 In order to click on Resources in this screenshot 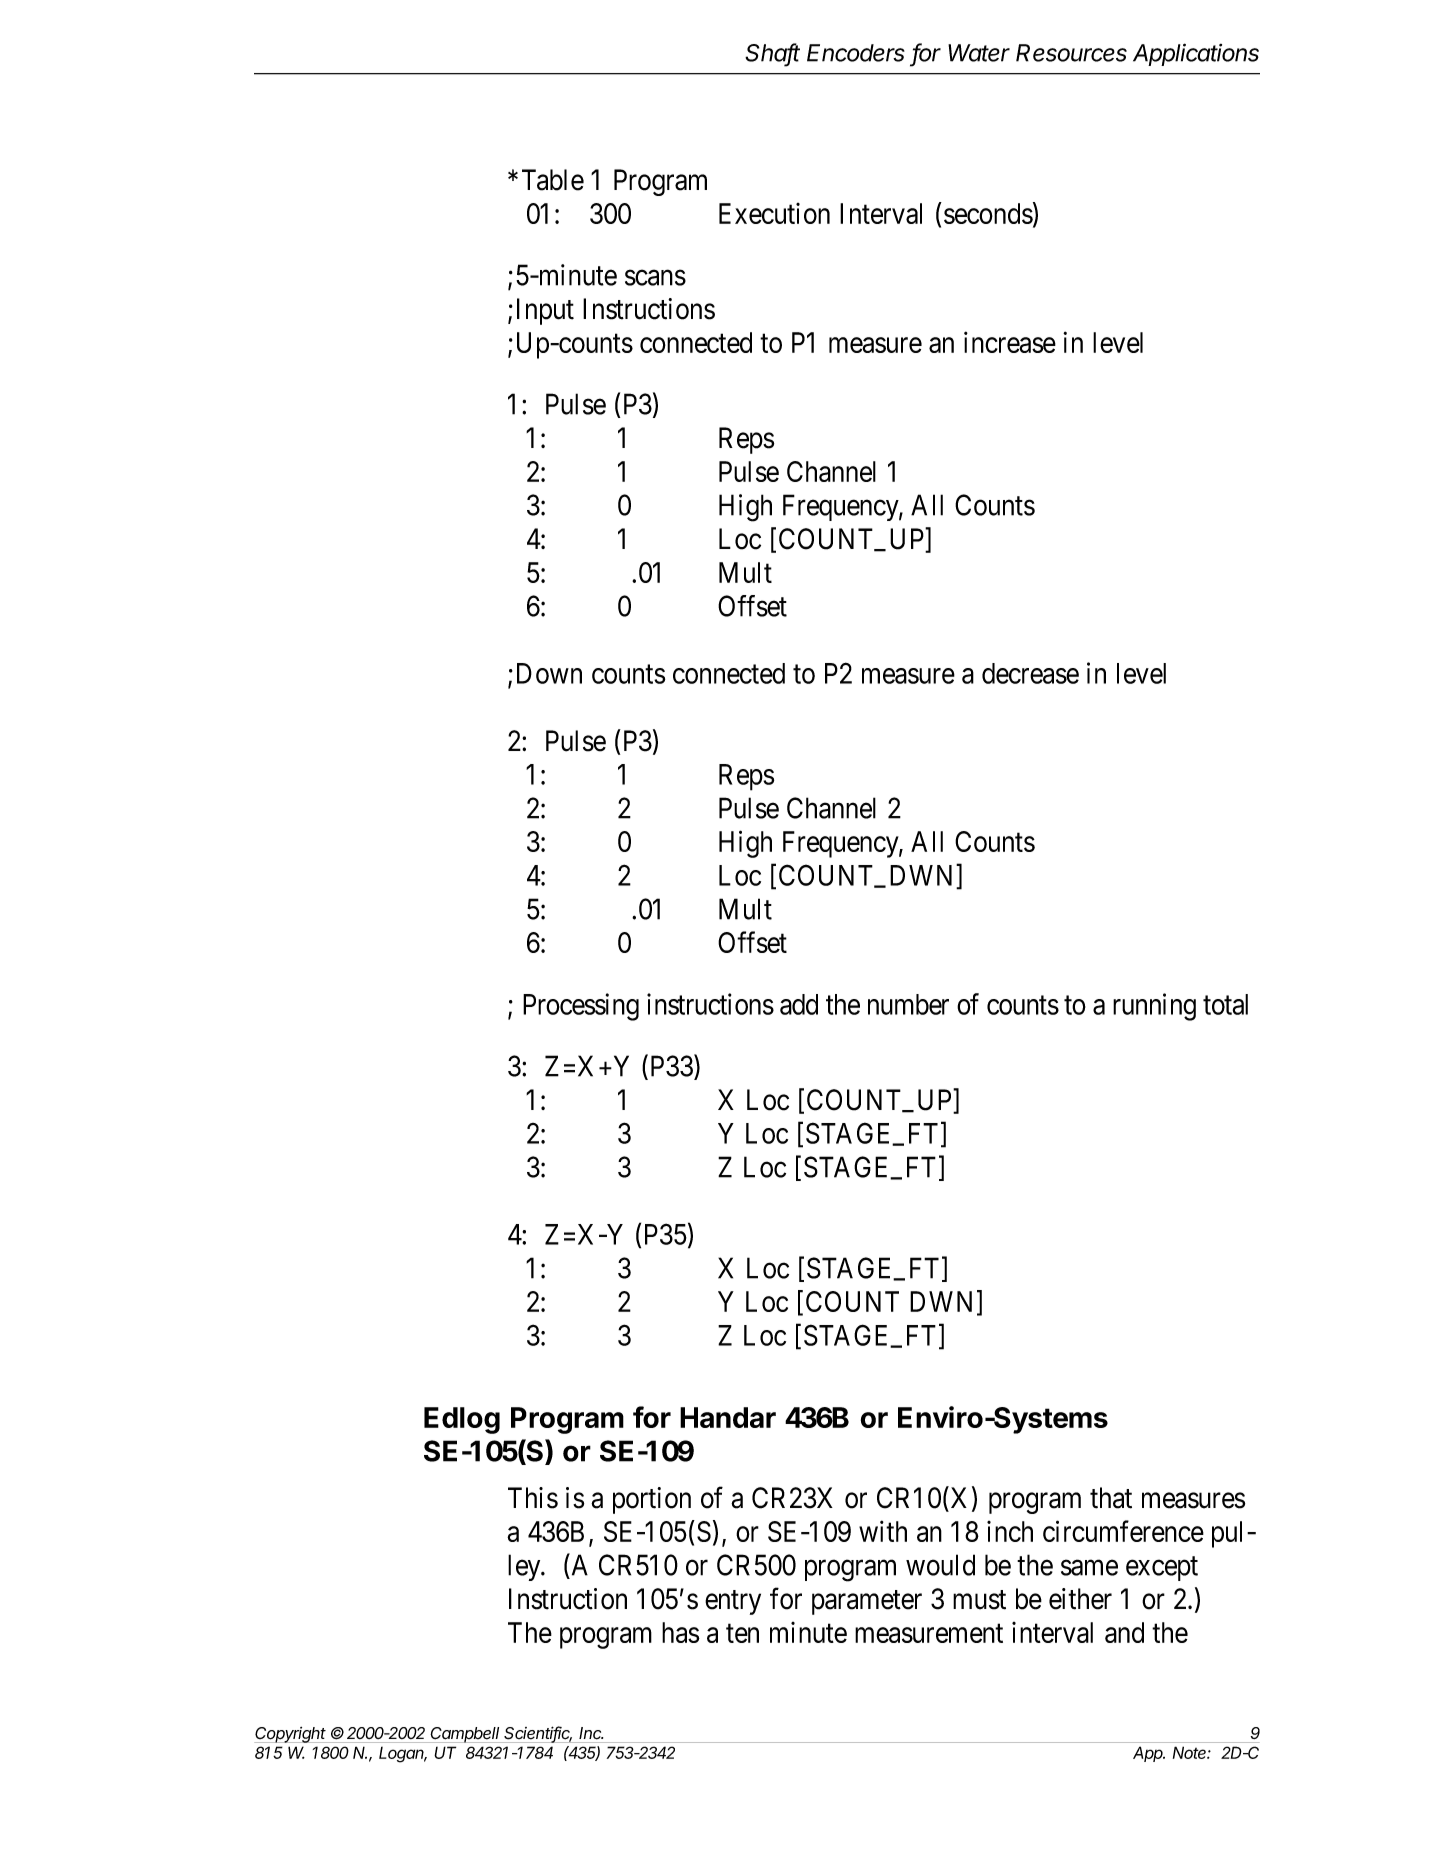, I will do `click(1071, 53)`.
